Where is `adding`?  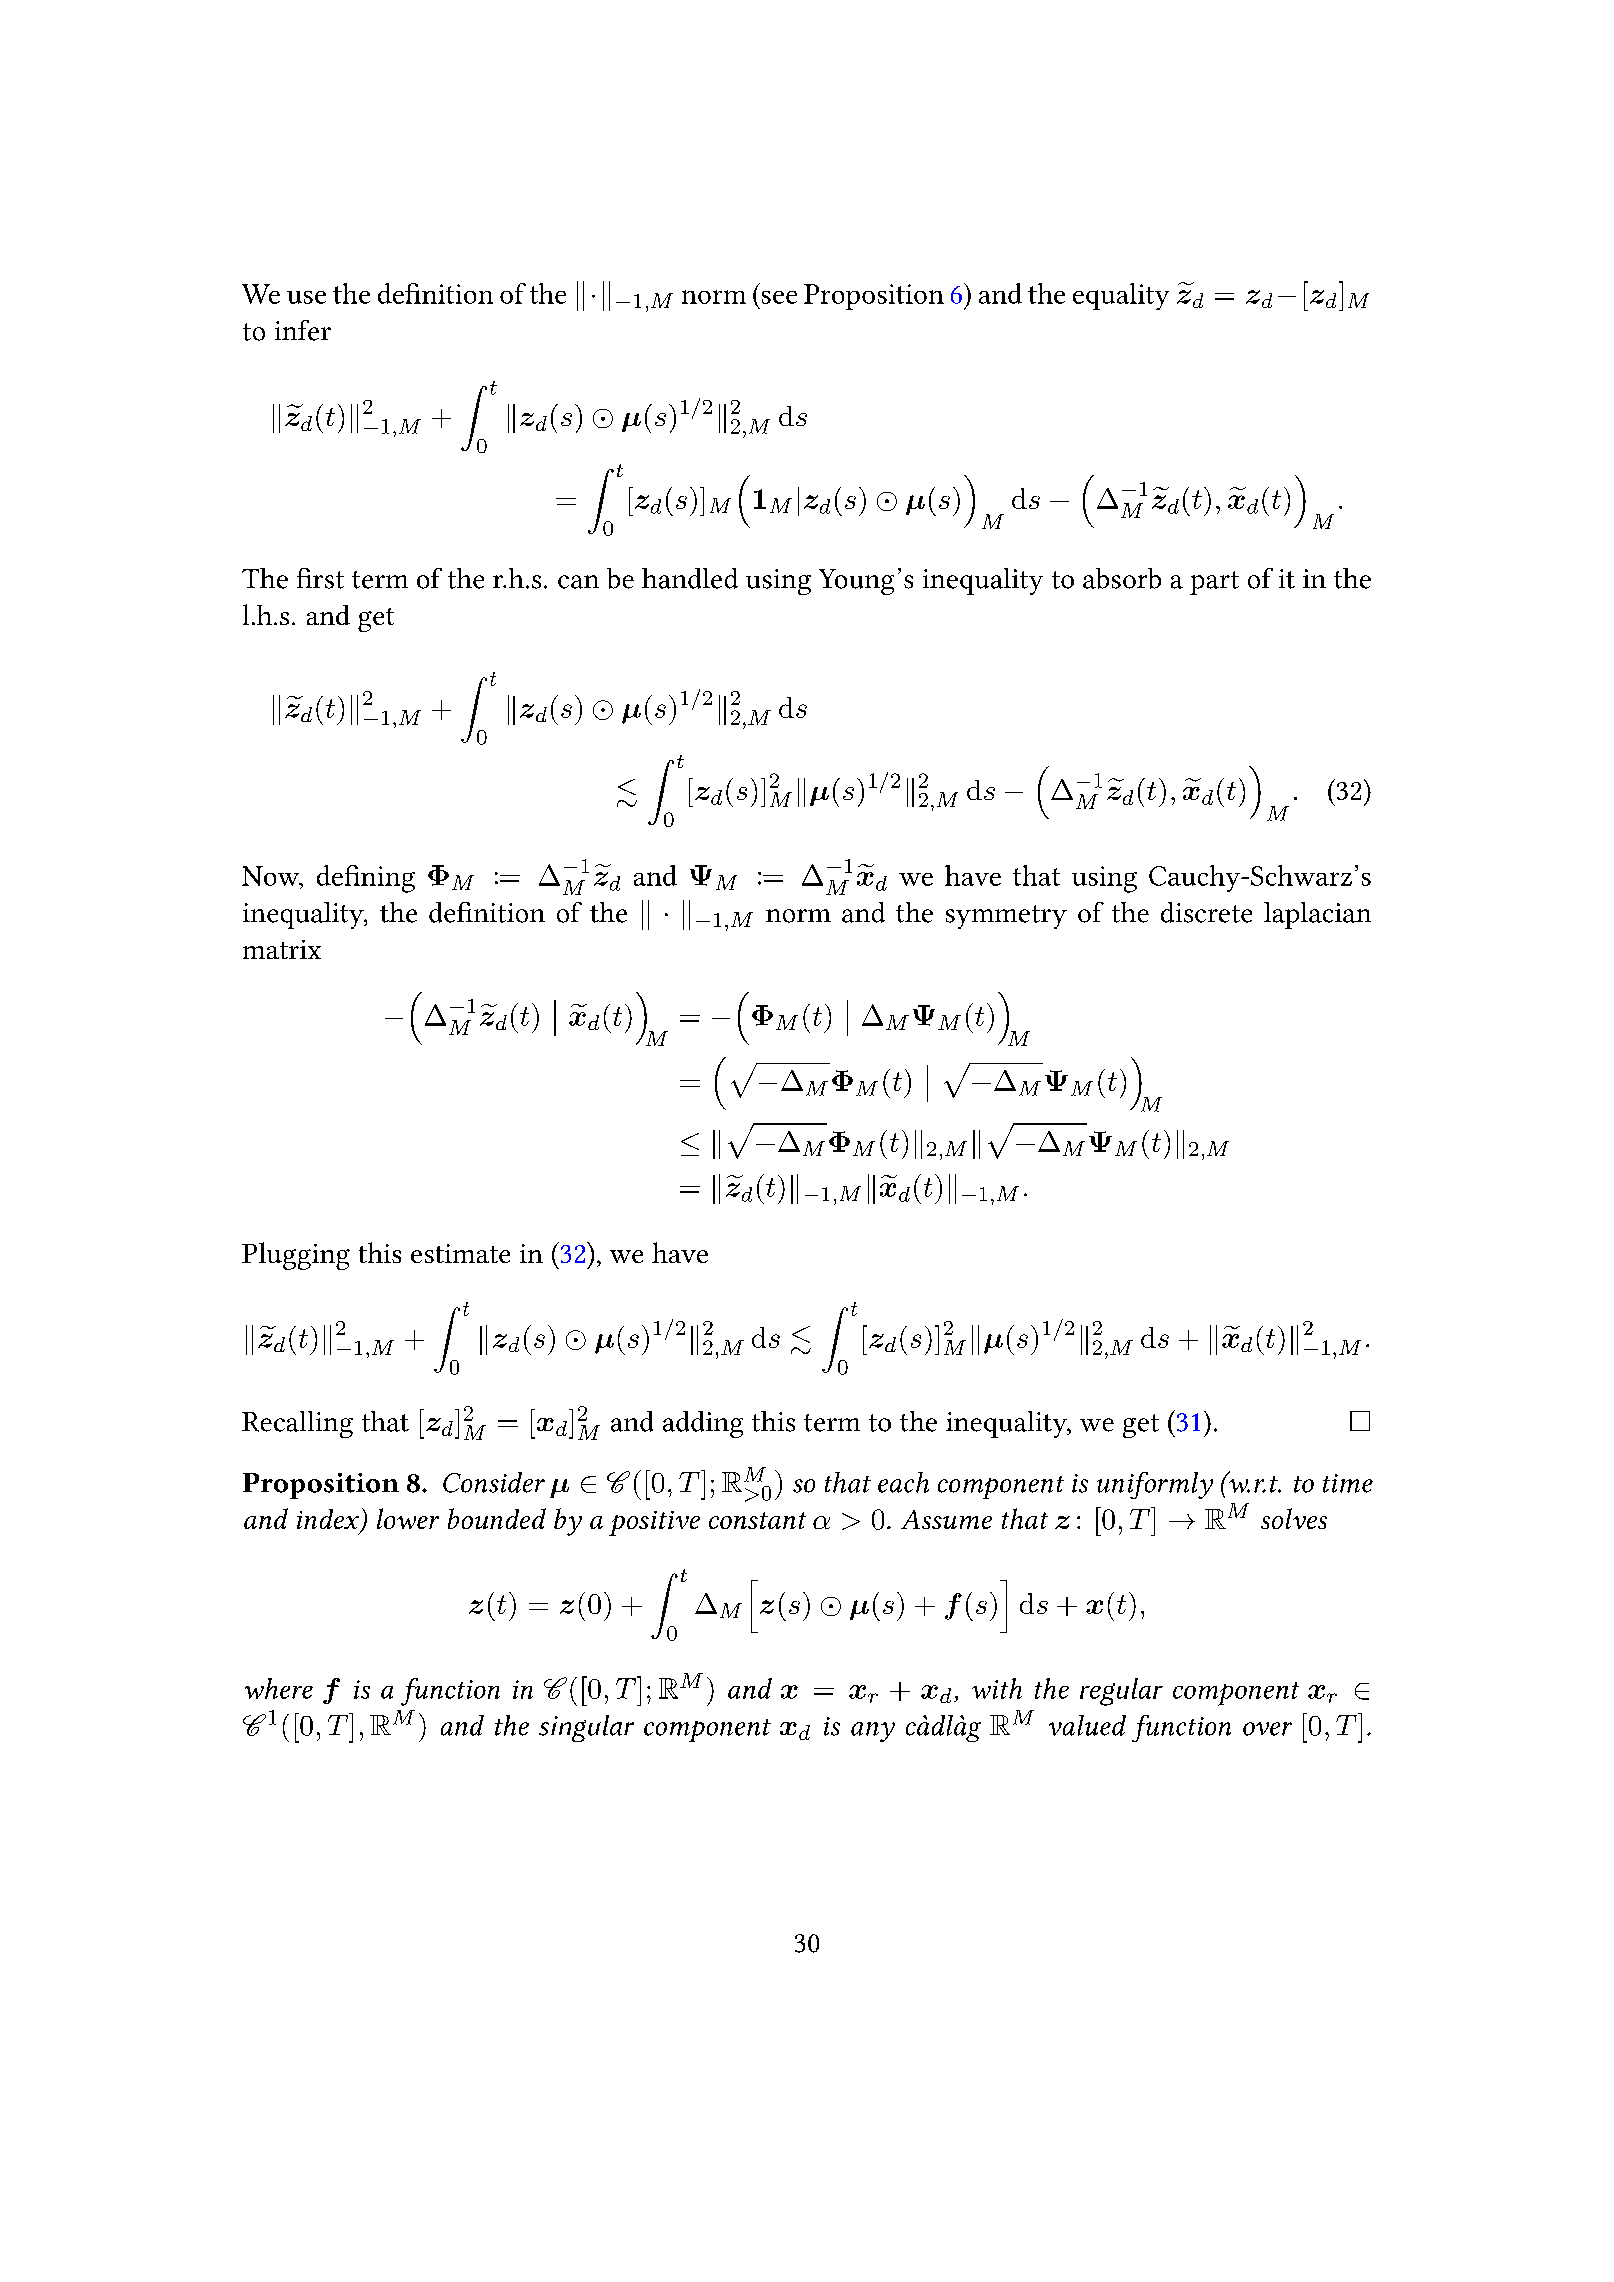 adding is located at coordinates (703, 1424).
